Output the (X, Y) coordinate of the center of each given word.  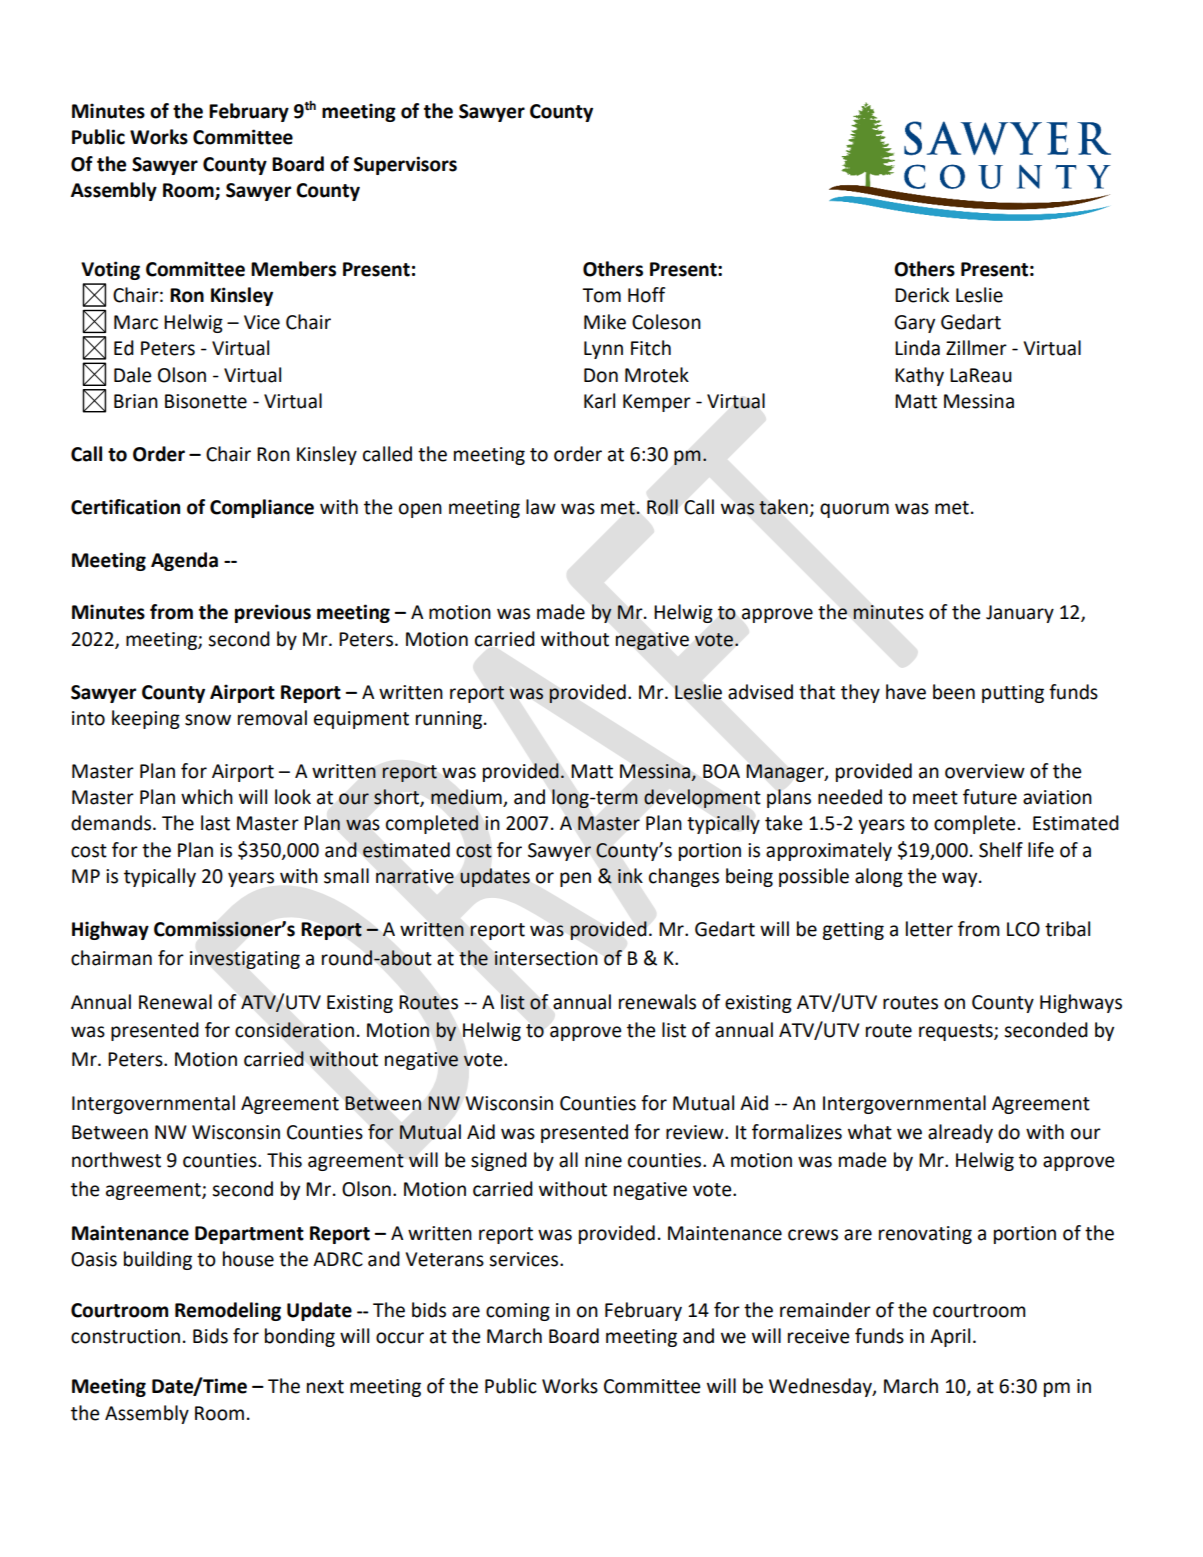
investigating (245, 960)
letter (929, 929)
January (1020, 614)
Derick (922, 295)
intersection (546, 958)
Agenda (184, 561)
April (950, 1337)
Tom (601, 295)
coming (518, 1312)
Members (293, 269)
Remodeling (228, 1311)
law (541, 507)
